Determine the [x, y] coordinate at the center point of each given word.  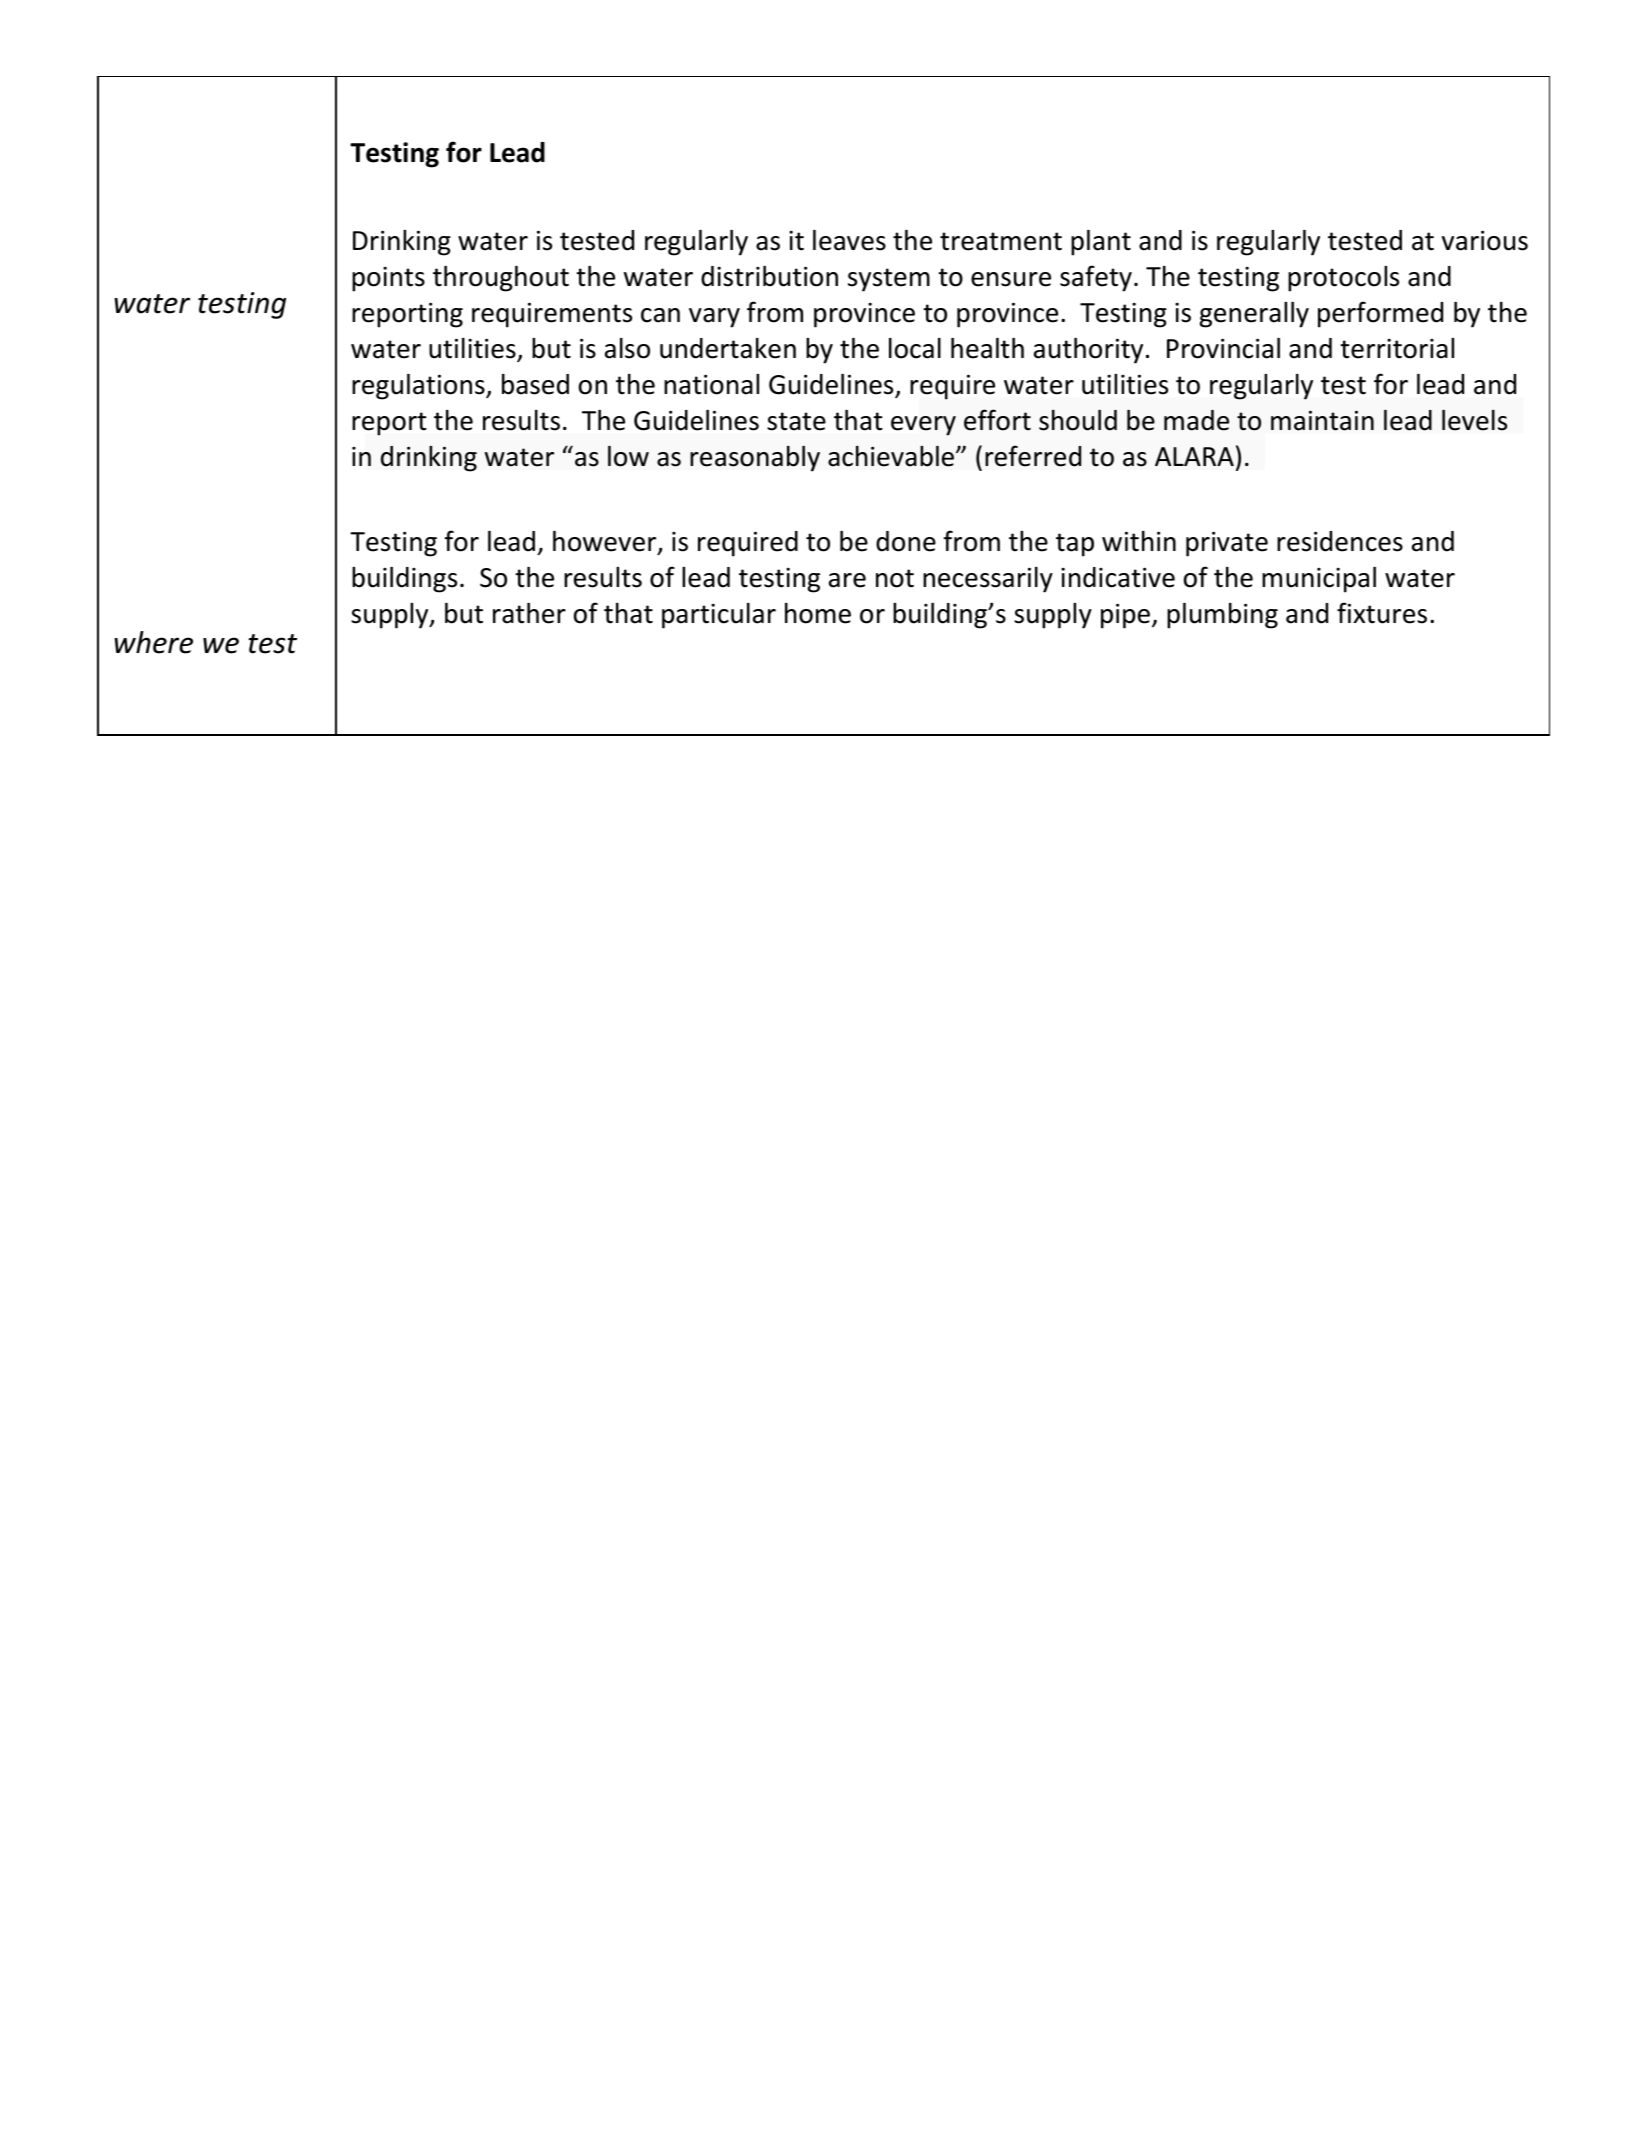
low [628, 456]
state [796, 421]
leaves [849, 240]
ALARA [1194, 456]
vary [714, 318]
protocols [1343, 279]
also [627, 348]
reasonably [755, 458]
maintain [1322, 420]
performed [1380, 314]
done [906, 541]
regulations [419, 387]
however [606, 543]
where [153, 642]
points [388, 279]
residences [1340, 541]
